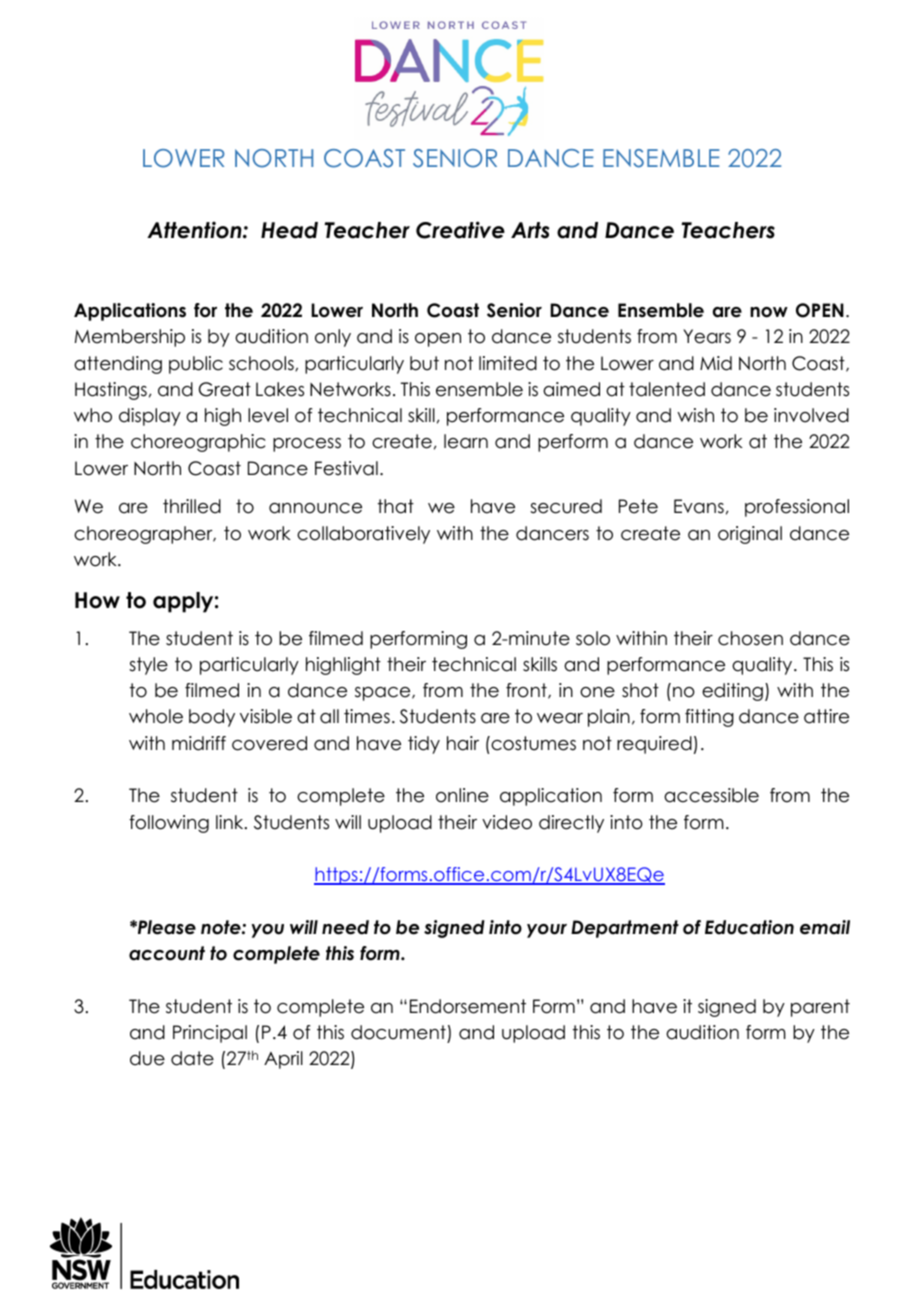 The width and height of the image is (924, 1308). I want to click on Attention, so click(195, 230).
